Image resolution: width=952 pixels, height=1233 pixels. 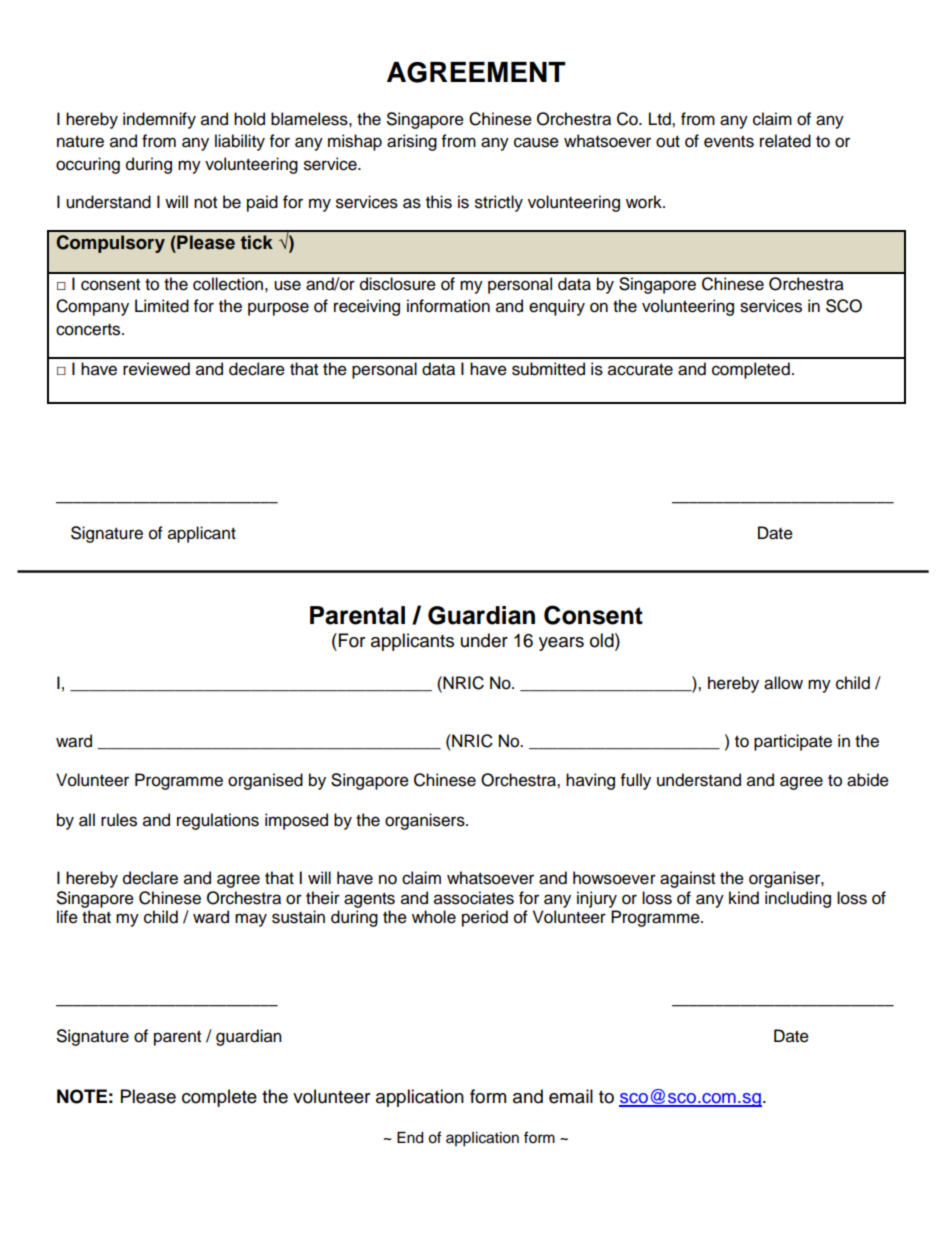 What do you see at coordinates (119, 820) in the page?
I see `rules` at bounding box center [119, 820].
